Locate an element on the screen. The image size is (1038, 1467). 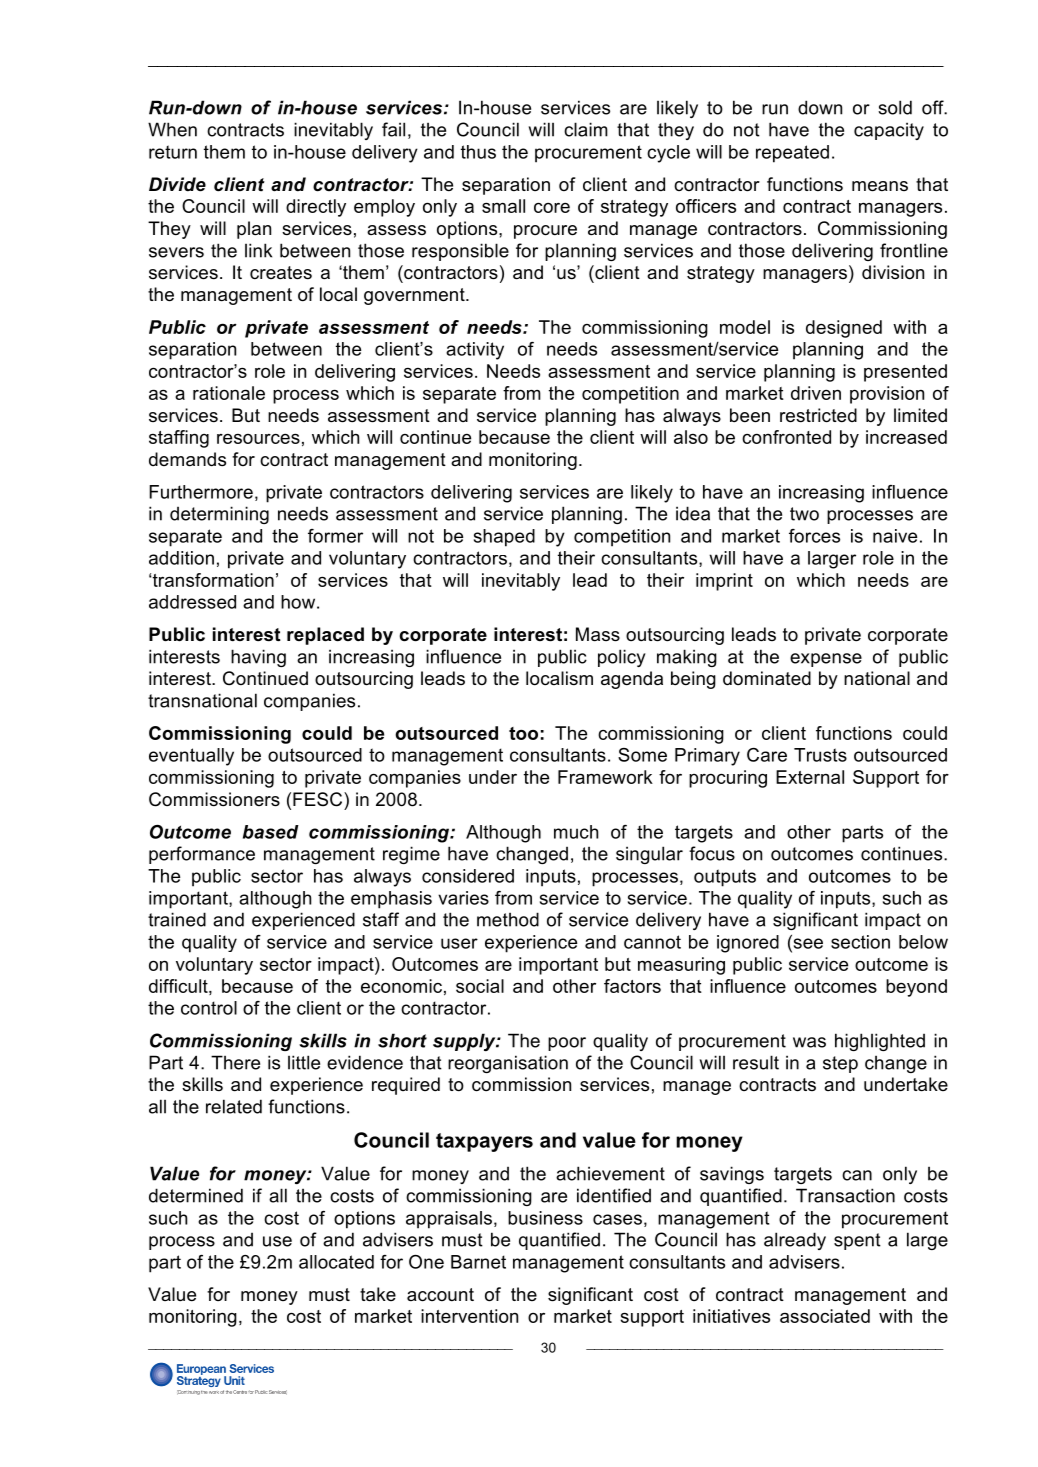
Barnet is located at coordinates (478, 1262).
